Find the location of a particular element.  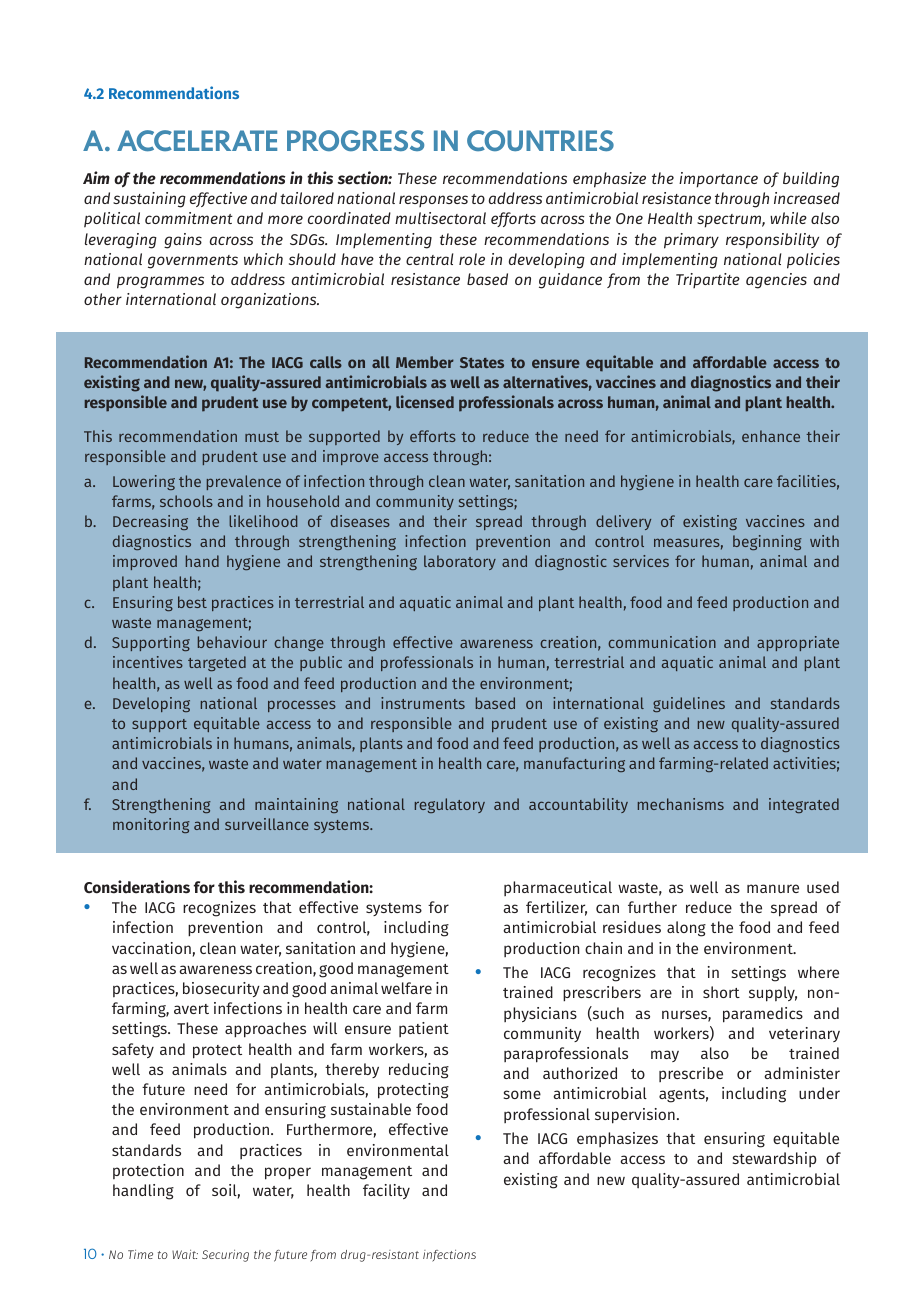

importance is located at coordinates (718, 180).
